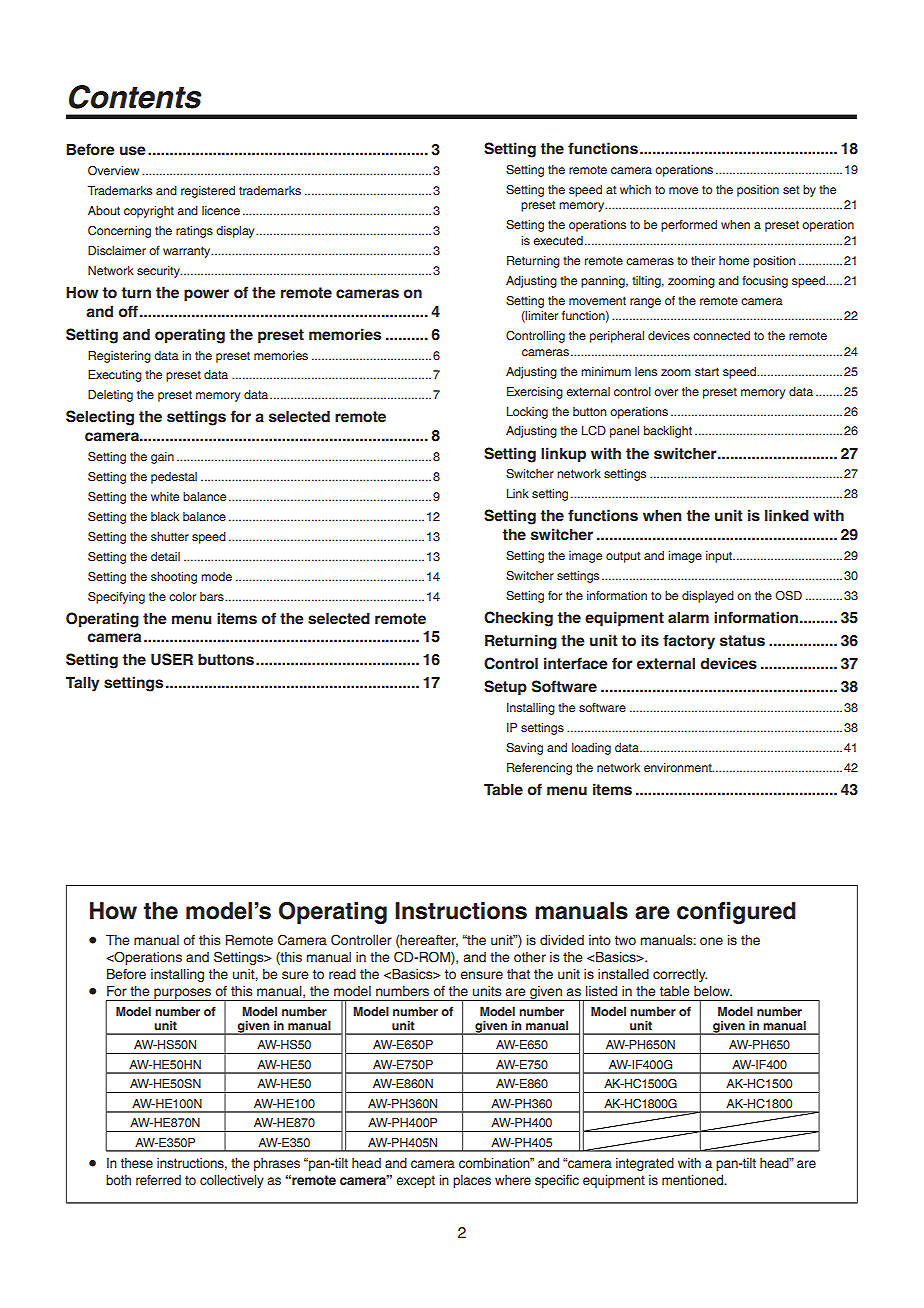 The width and height of the screenshot is (924, 1308). Describe the element at coordinates (415, 1181) in the screenshot. I see `except` at that location.
